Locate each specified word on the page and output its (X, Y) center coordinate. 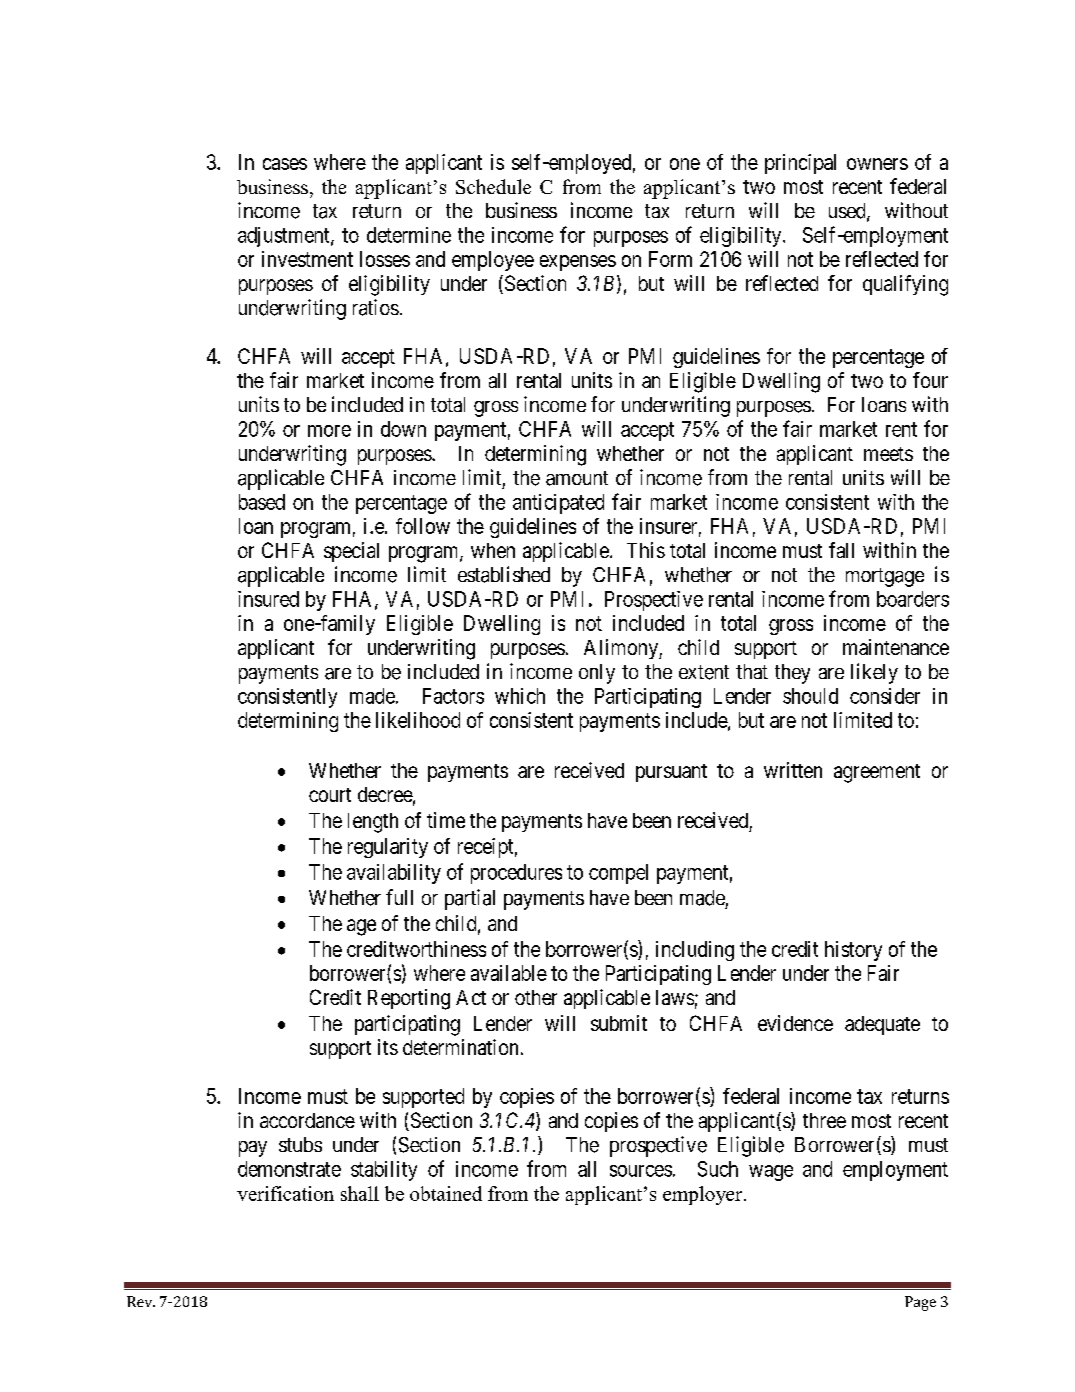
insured (268, 599)
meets (888, 454)
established (504, 574)
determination (460, 1047)
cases (285, 164)
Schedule (493, 186)
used (848, 212)
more (329, 431)
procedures (516, 874)
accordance (307, 1120)
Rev (141, 1301)
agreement (877, 773)
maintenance (896, 647)
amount (577, 478)
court (330, 795)
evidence (795, 1023)
